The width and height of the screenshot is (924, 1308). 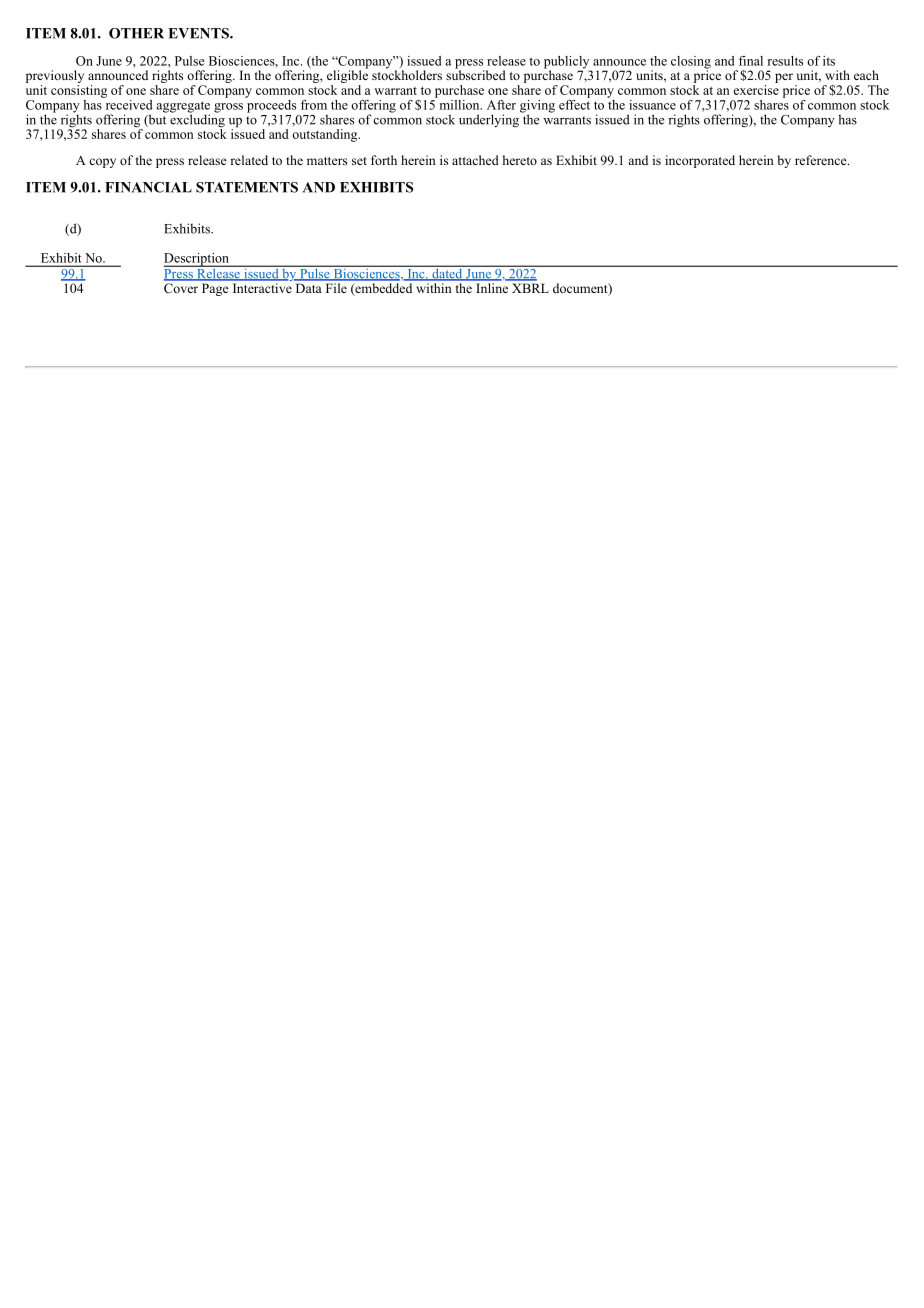 What do you see at coordinates (700, 161) in the screenshot?
I see `incorporated` at bounding box center [700, 161].
